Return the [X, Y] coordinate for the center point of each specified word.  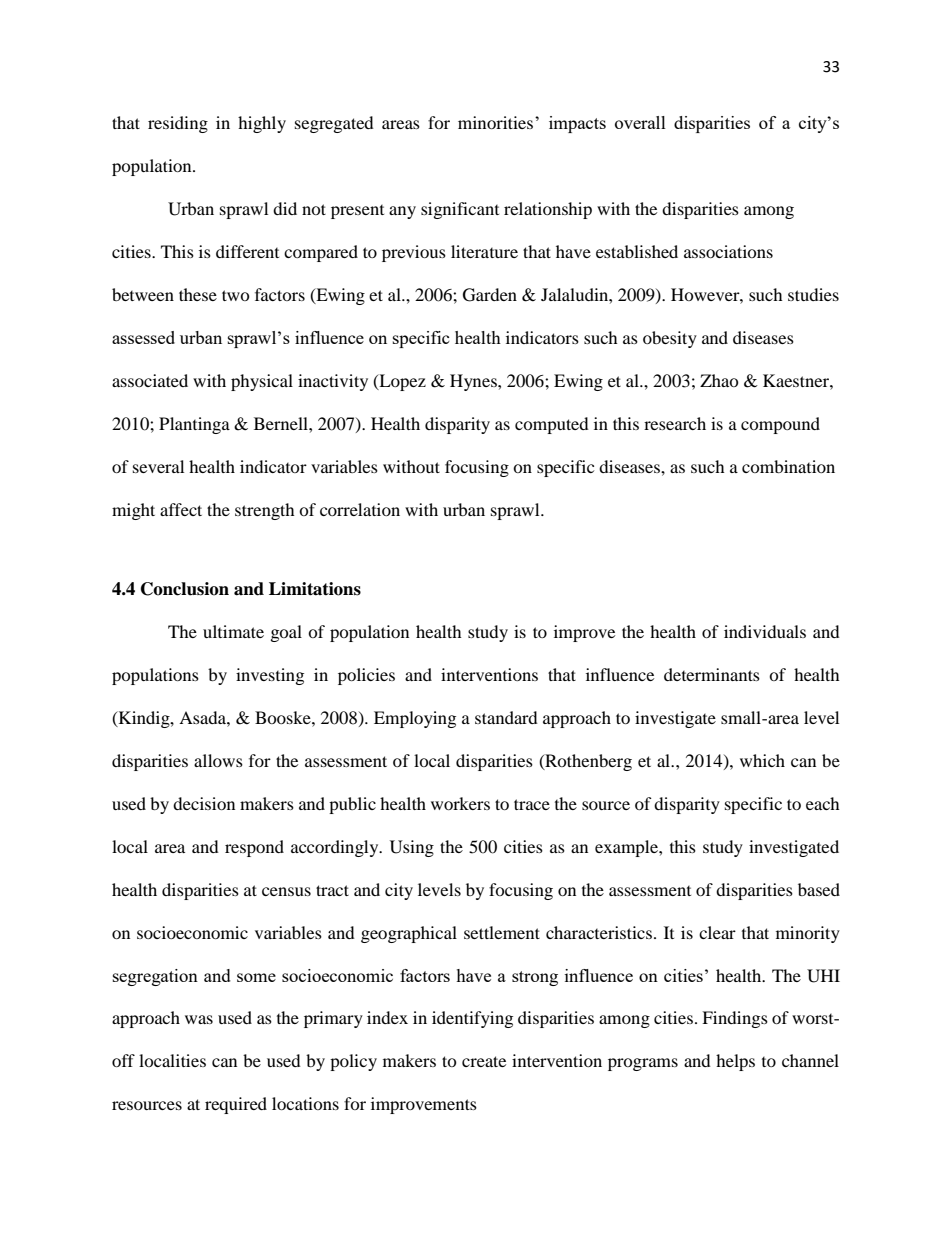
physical [262, 382]
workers [460, 803]
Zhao [719, 380]
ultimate [233, 631]
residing [178, 124]
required [236, 1105]
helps [735, 1062]
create [484, 1061]
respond [254, 848]
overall [640, 122]
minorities [497, 122]
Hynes [474, 382]
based [819, 889]
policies [366, 676]
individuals [765, 631]
